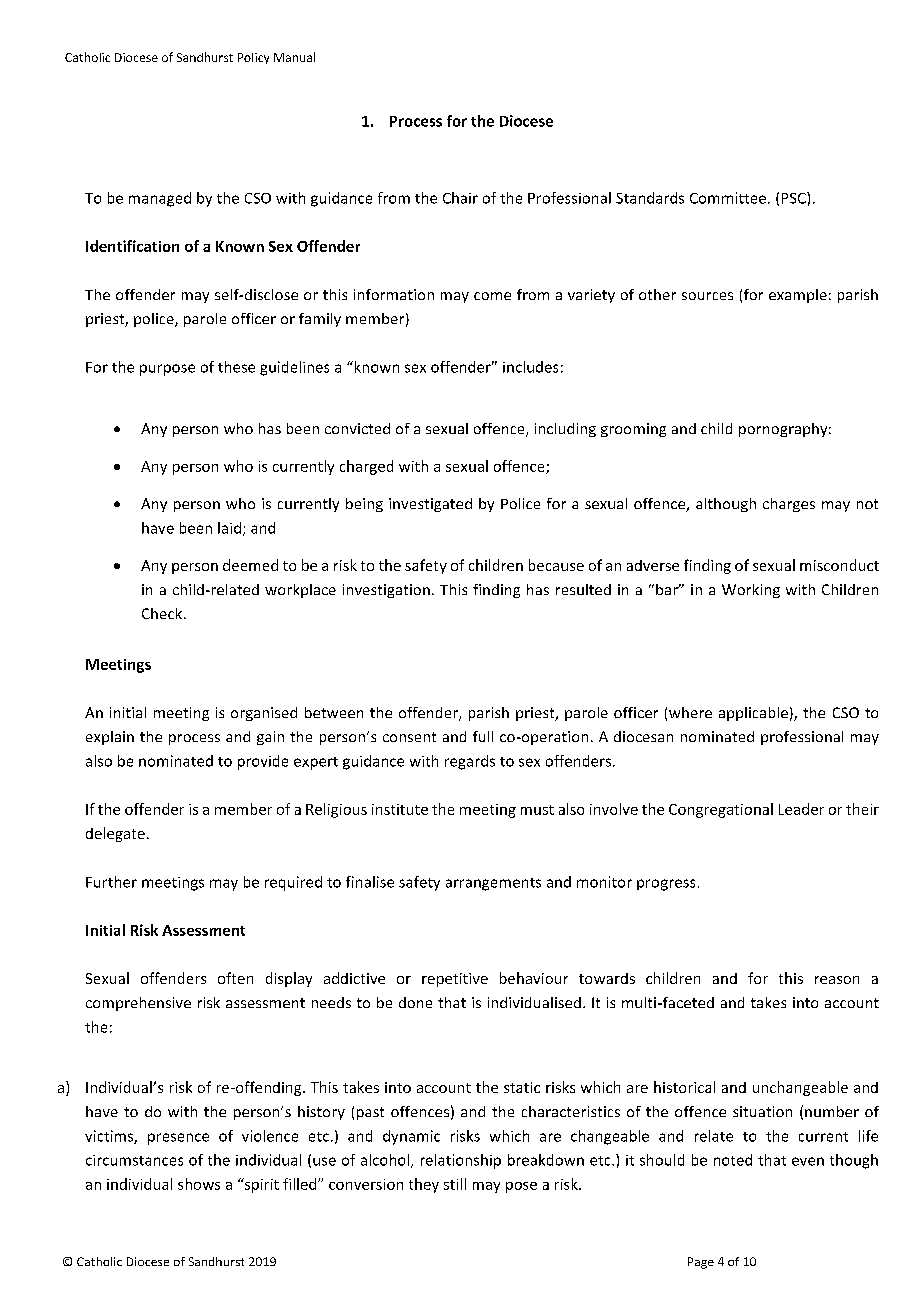 This screenshot has height=1309, width=924. I want to click on arrangements, so click(493, 884).
